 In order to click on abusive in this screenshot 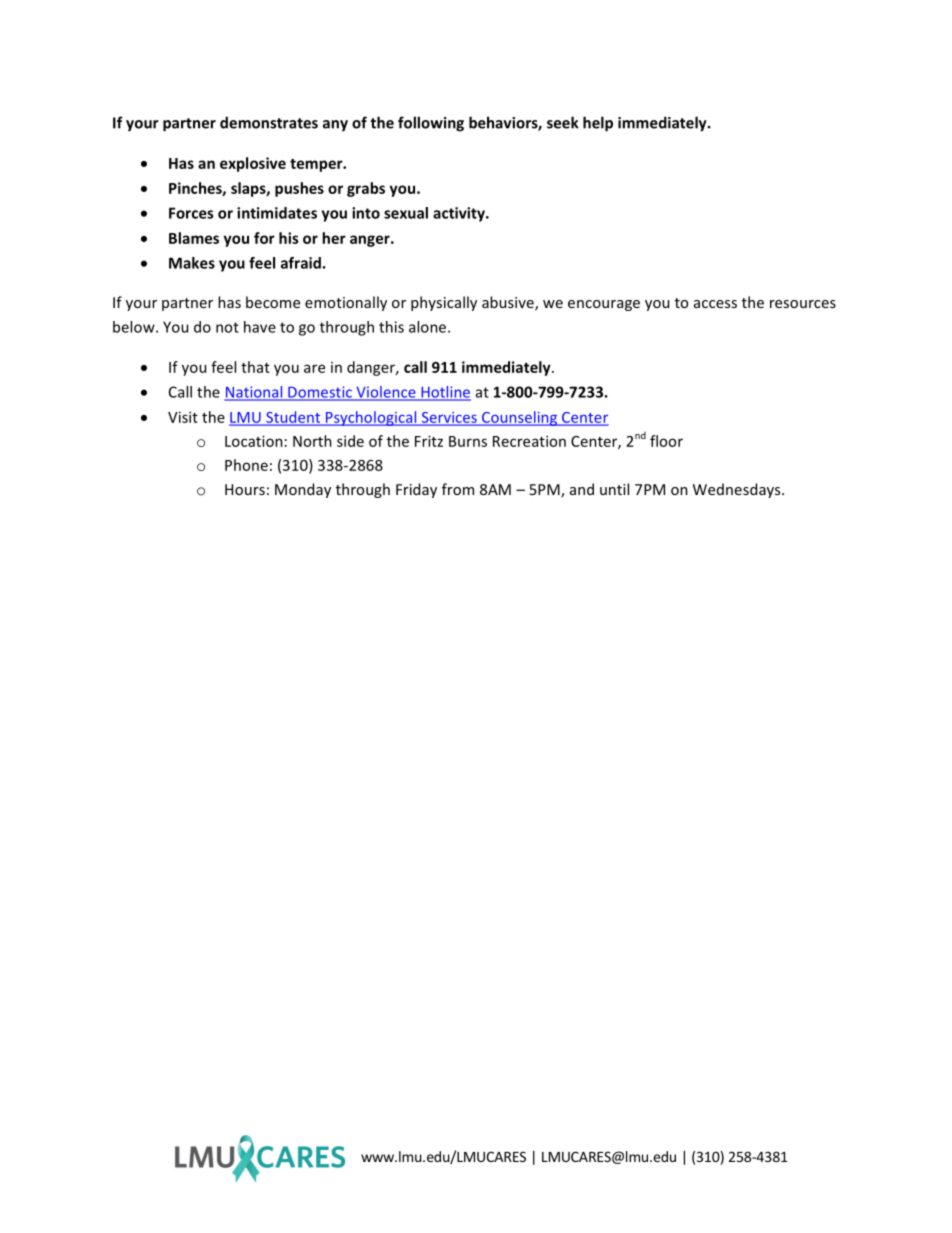, I will do `click(509, 303)`.
